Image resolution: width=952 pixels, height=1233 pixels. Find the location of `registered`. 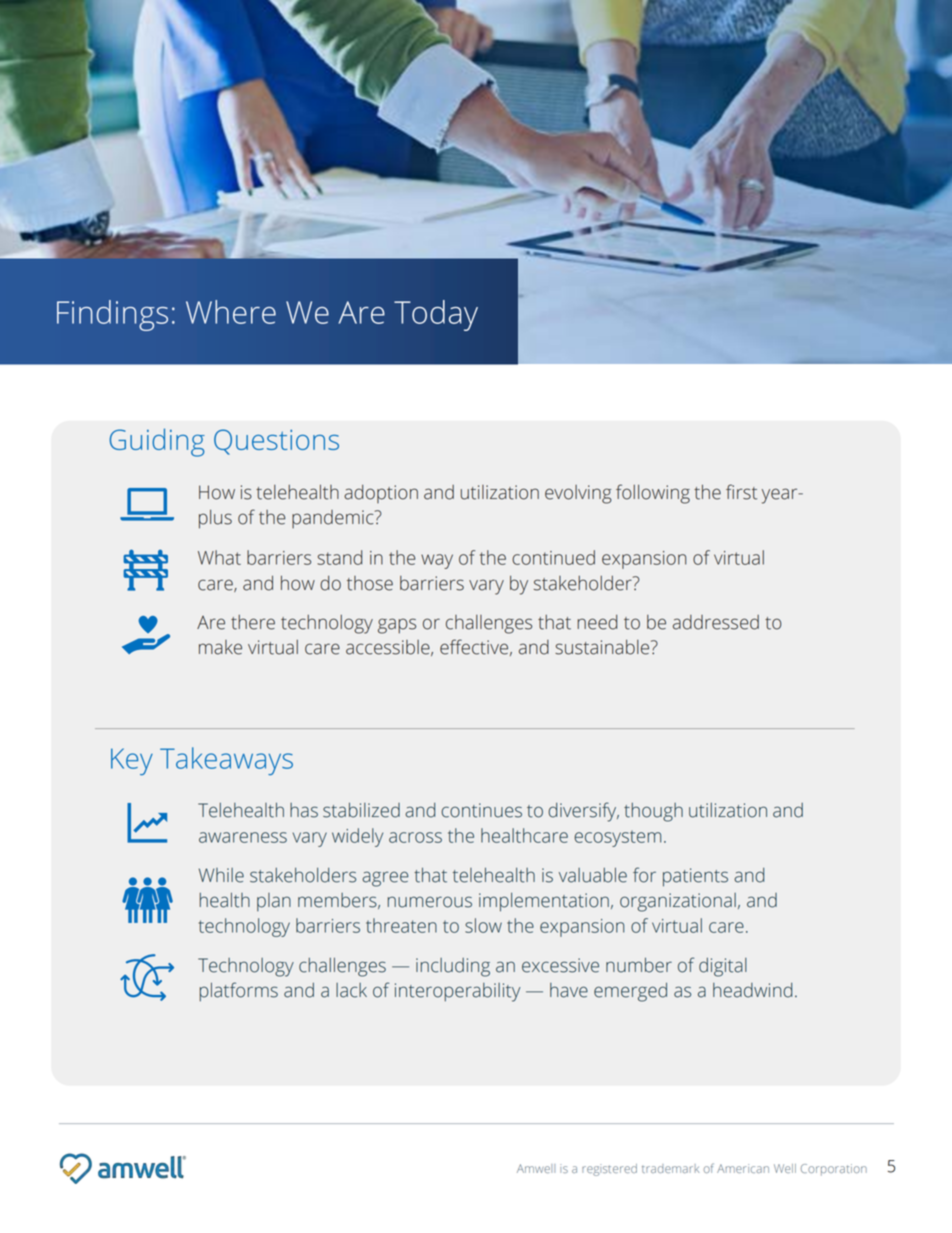

registered is located at coordinates (609, 1170).
